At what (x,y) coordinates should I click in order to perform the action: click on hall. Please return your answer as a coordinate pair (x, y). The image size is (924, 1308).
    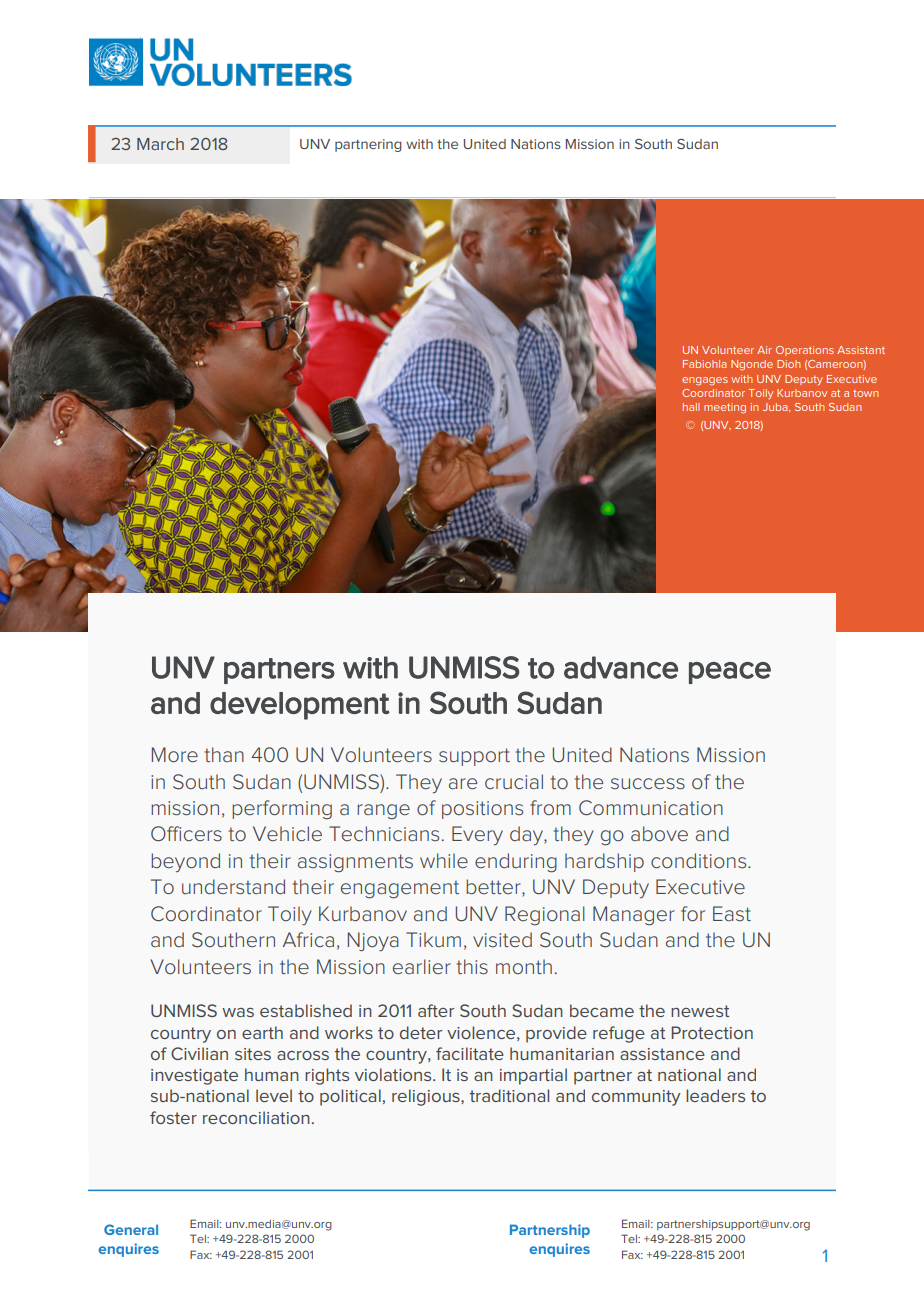
    Looking at the image, I should click on (691, 407).
